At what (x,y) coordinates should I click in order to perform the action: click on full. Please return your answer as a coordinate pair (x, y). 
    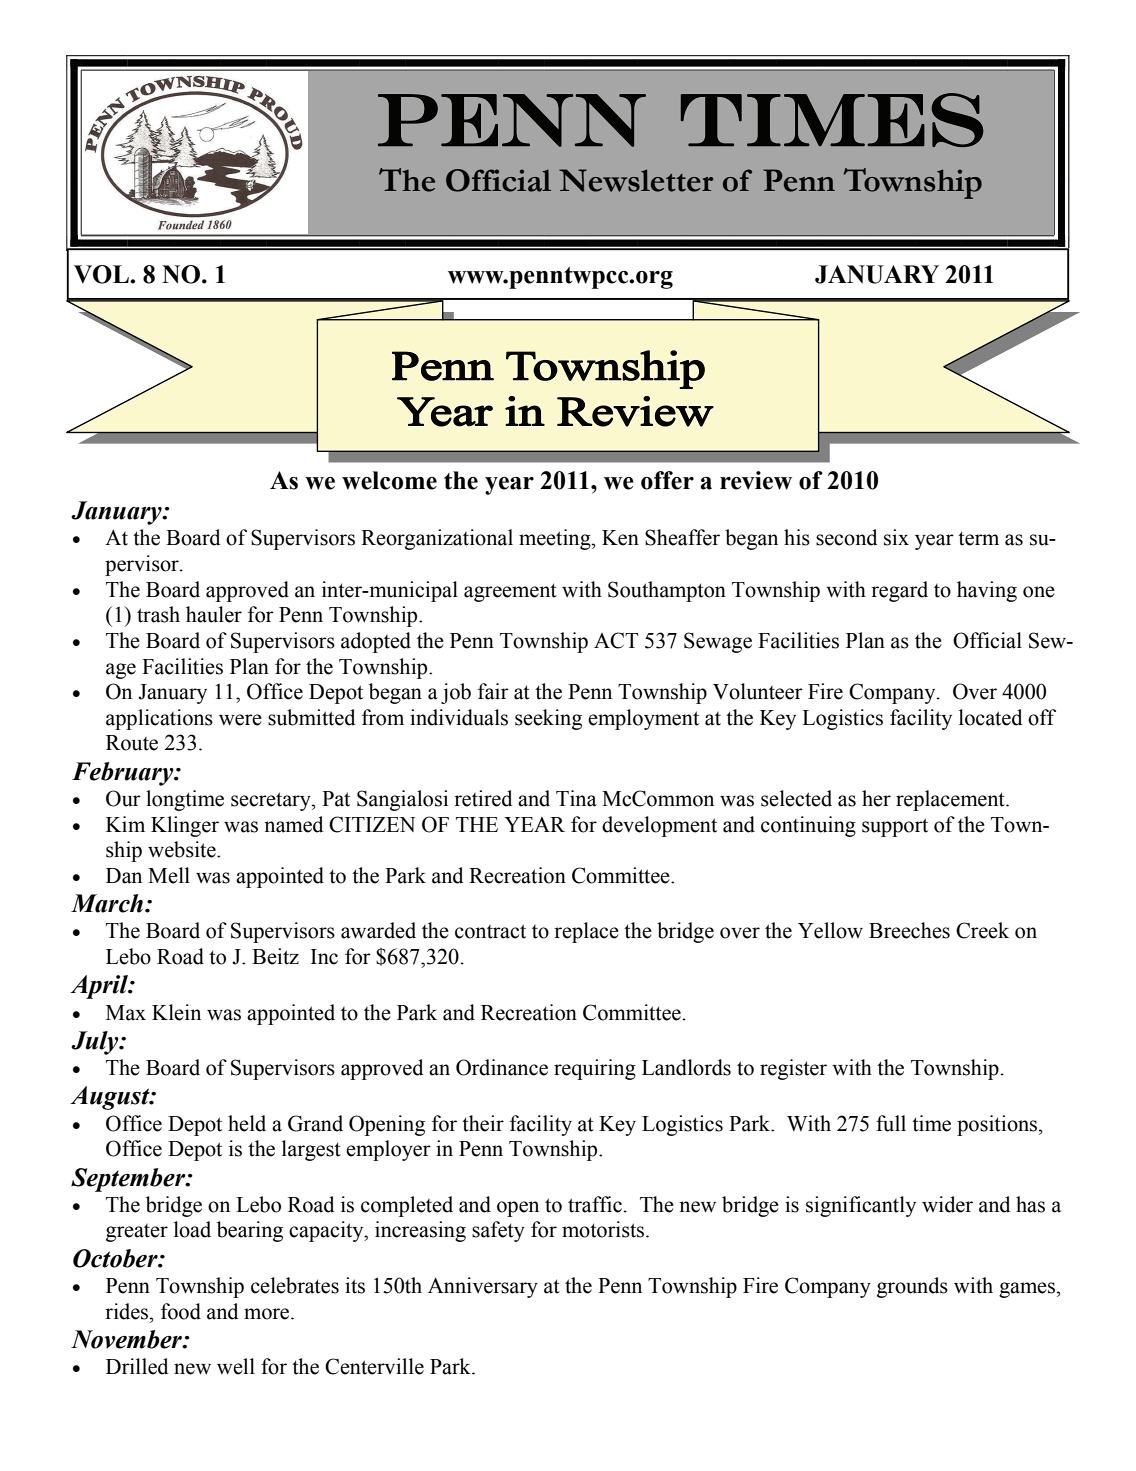
    Looking at the image, I should click on (891, 1123).
